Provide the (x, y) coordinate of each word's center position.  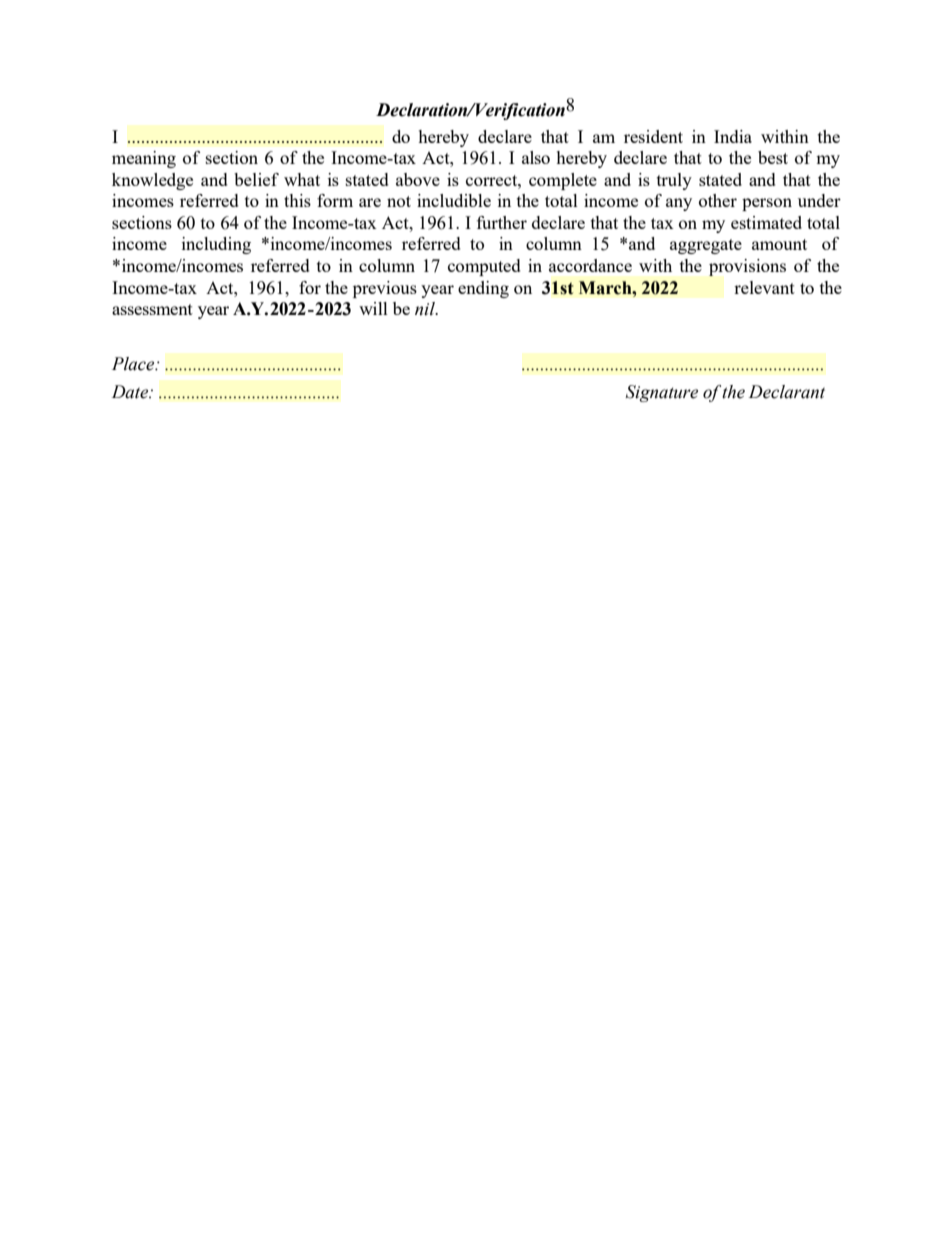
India (733, 136)
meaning (144, 159)
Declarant (787, 392)
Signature (662, 393)
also (536, 157)
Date (131, 392)
